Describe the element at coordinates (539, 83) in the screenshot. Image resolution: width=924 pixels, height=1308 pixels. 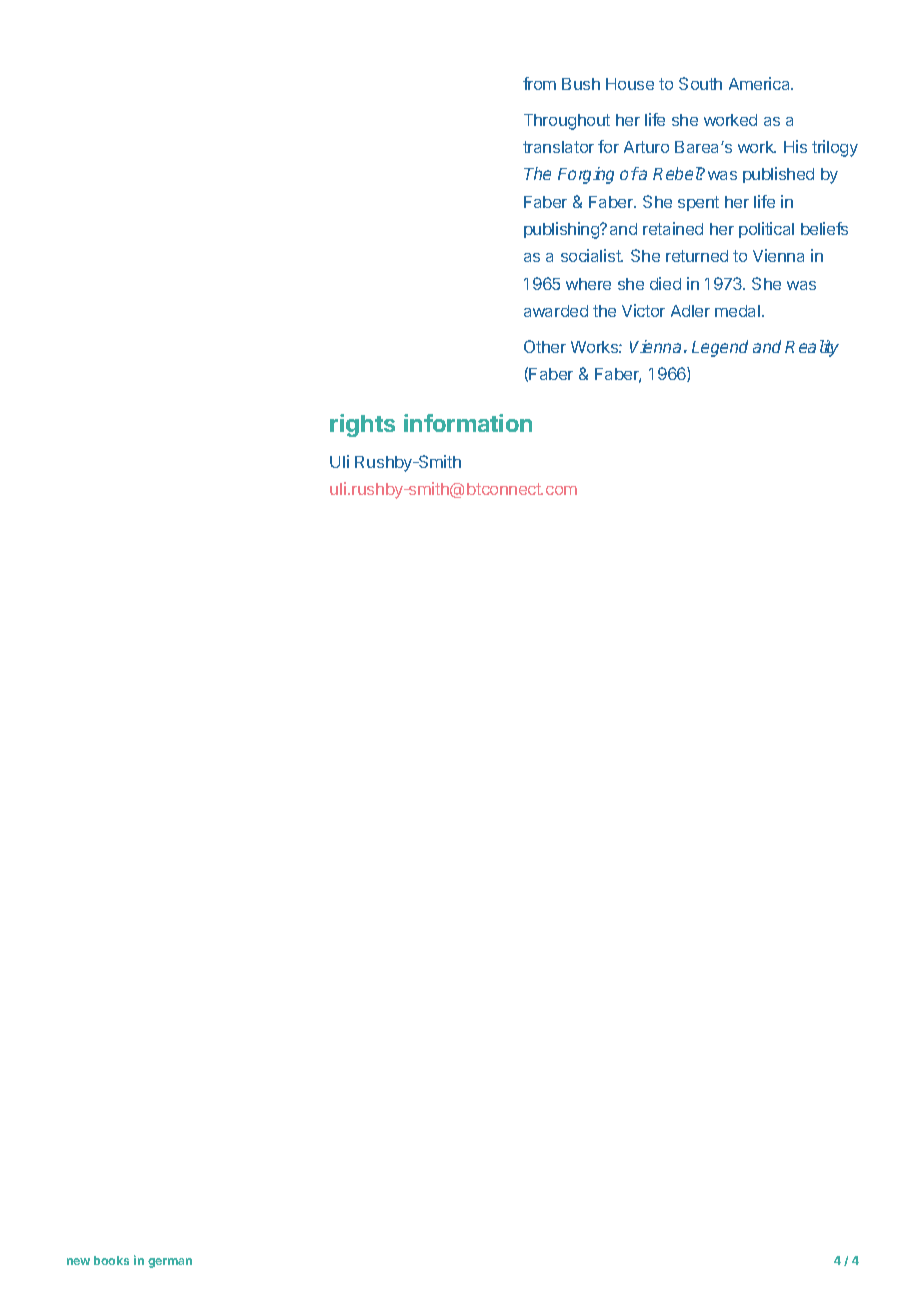
I see `from` at that location.
